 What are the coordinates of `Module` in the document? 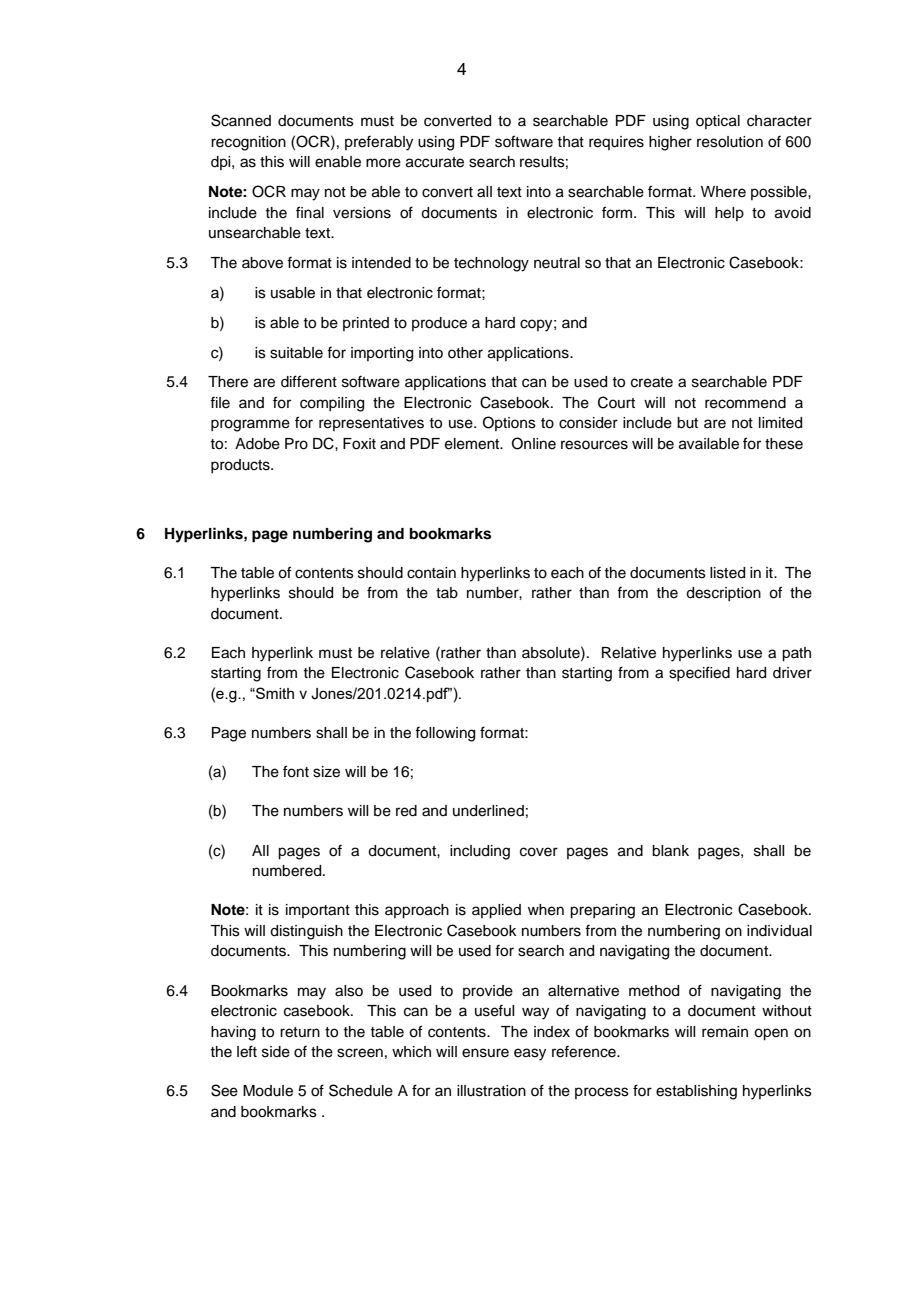 It's located at (268, 1091).
